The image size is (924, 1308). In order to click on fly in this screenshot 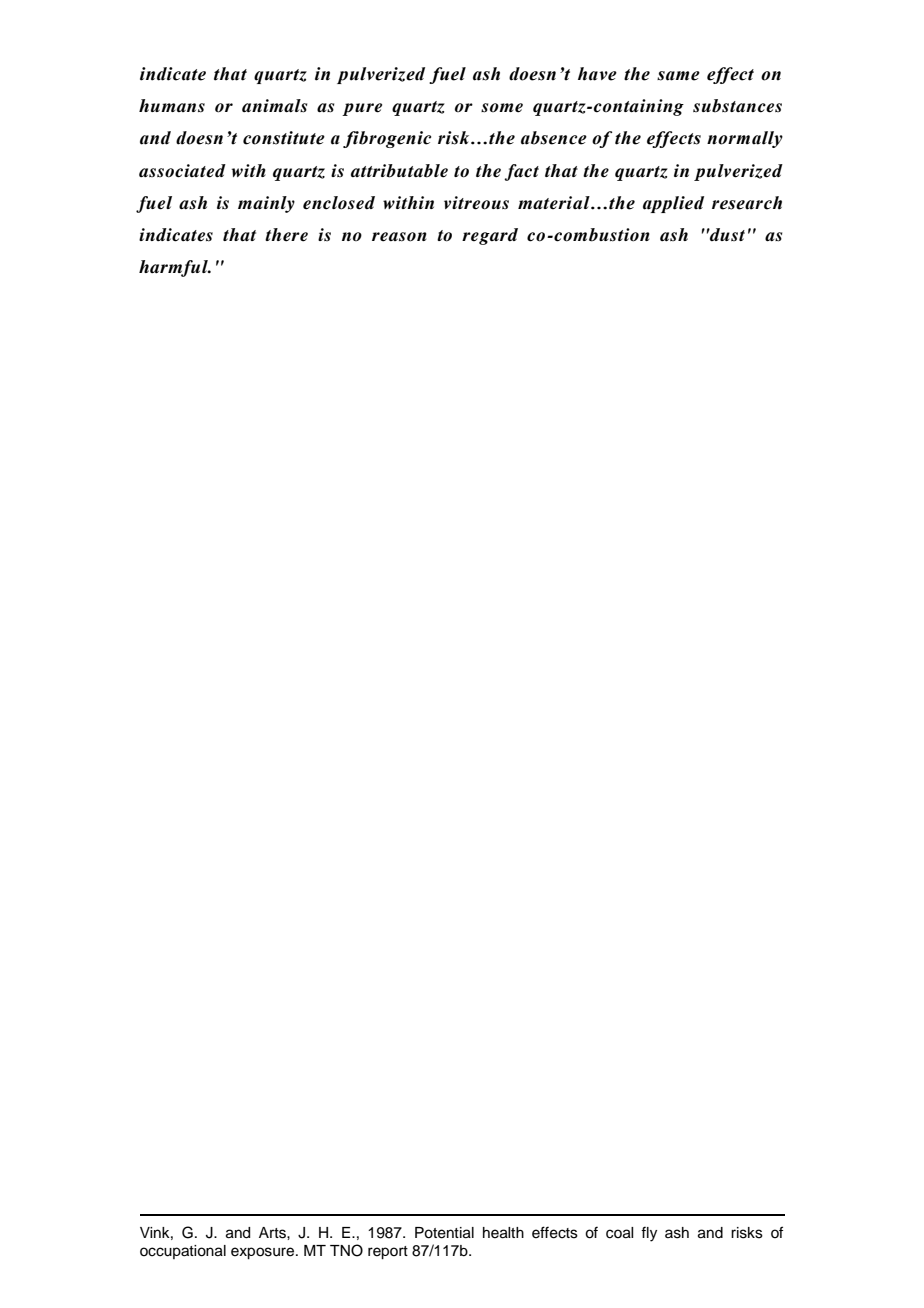, I will do `click(649, 1234)`.
